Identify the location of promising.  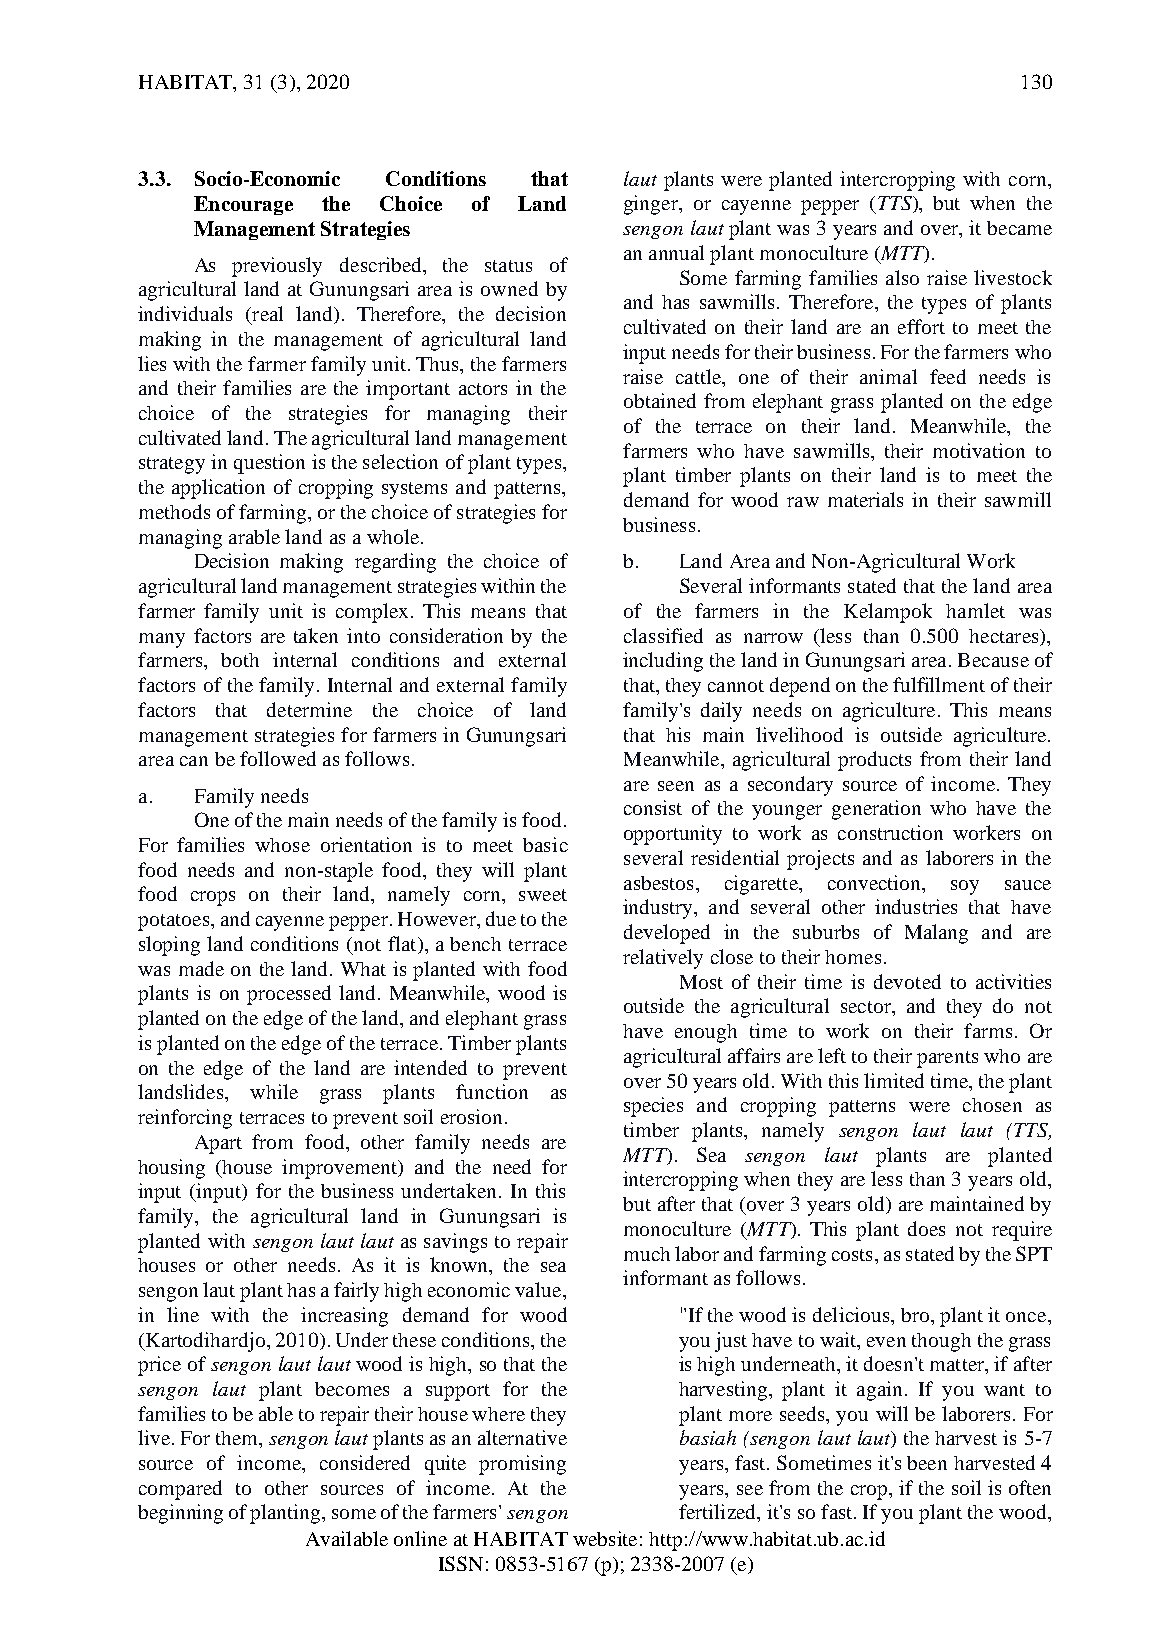
(522, 1465).
